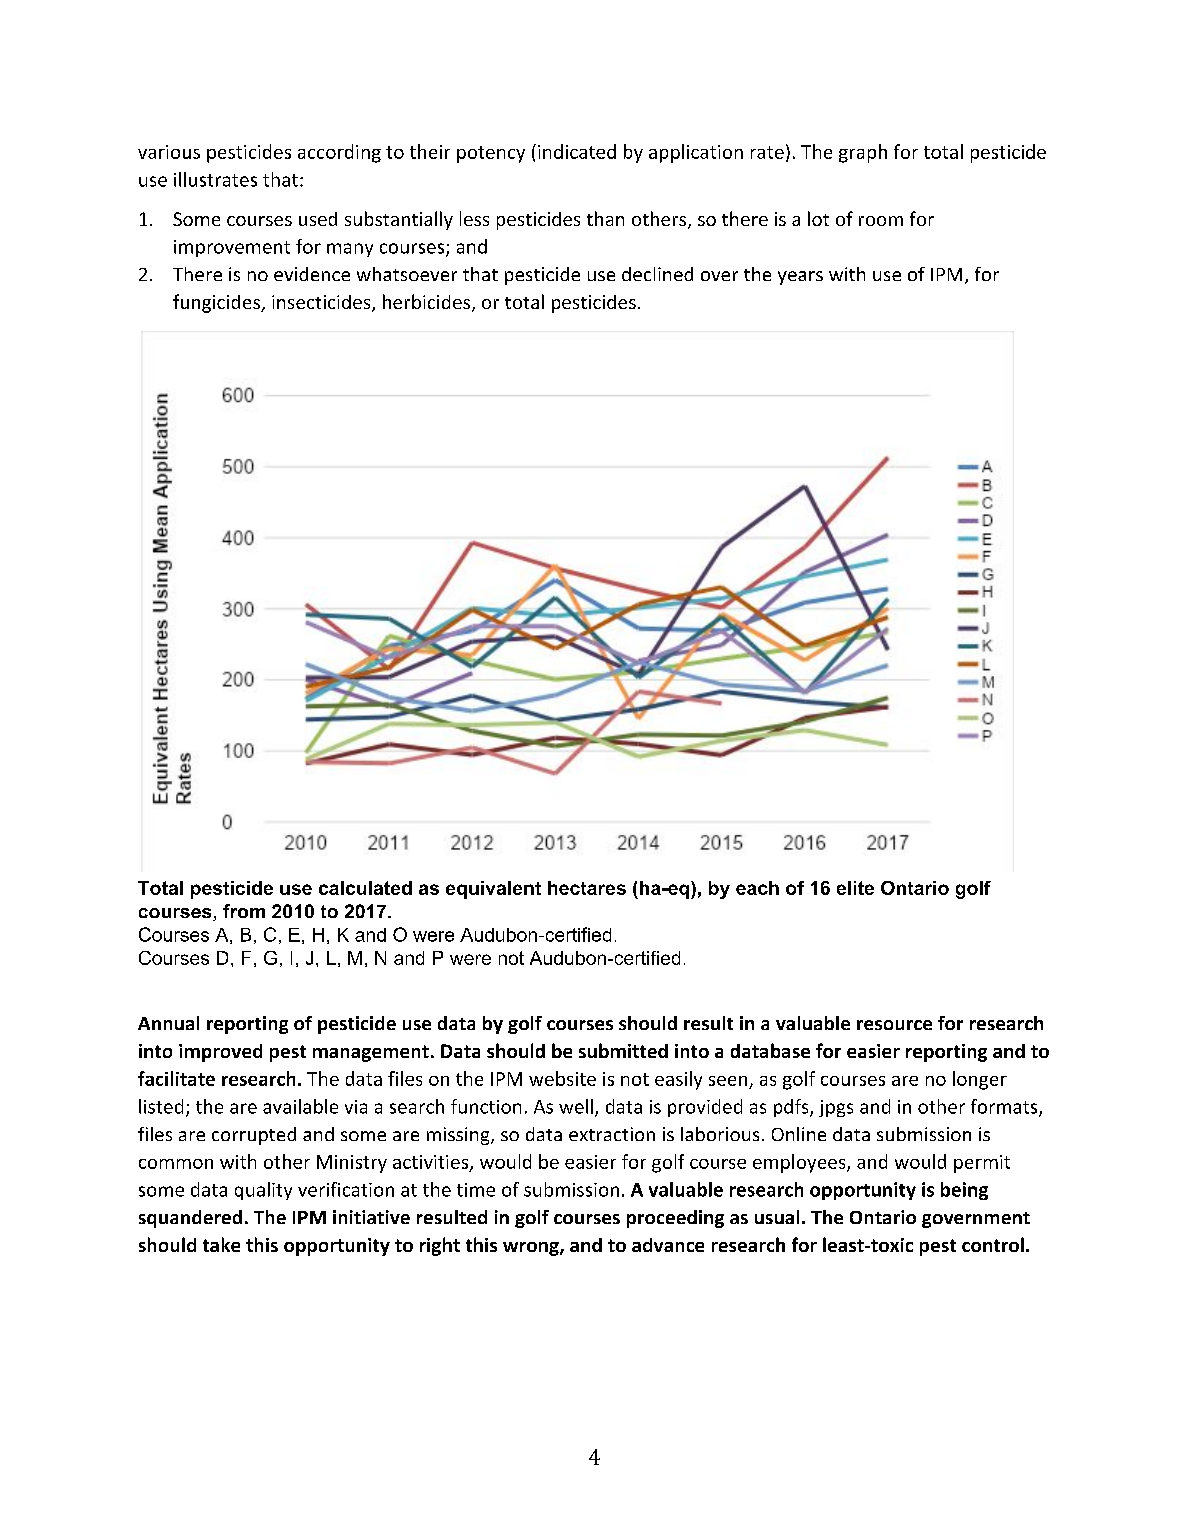 This screenshot has width=1189, height=1539. I want to click on room, so click(881, 221).
